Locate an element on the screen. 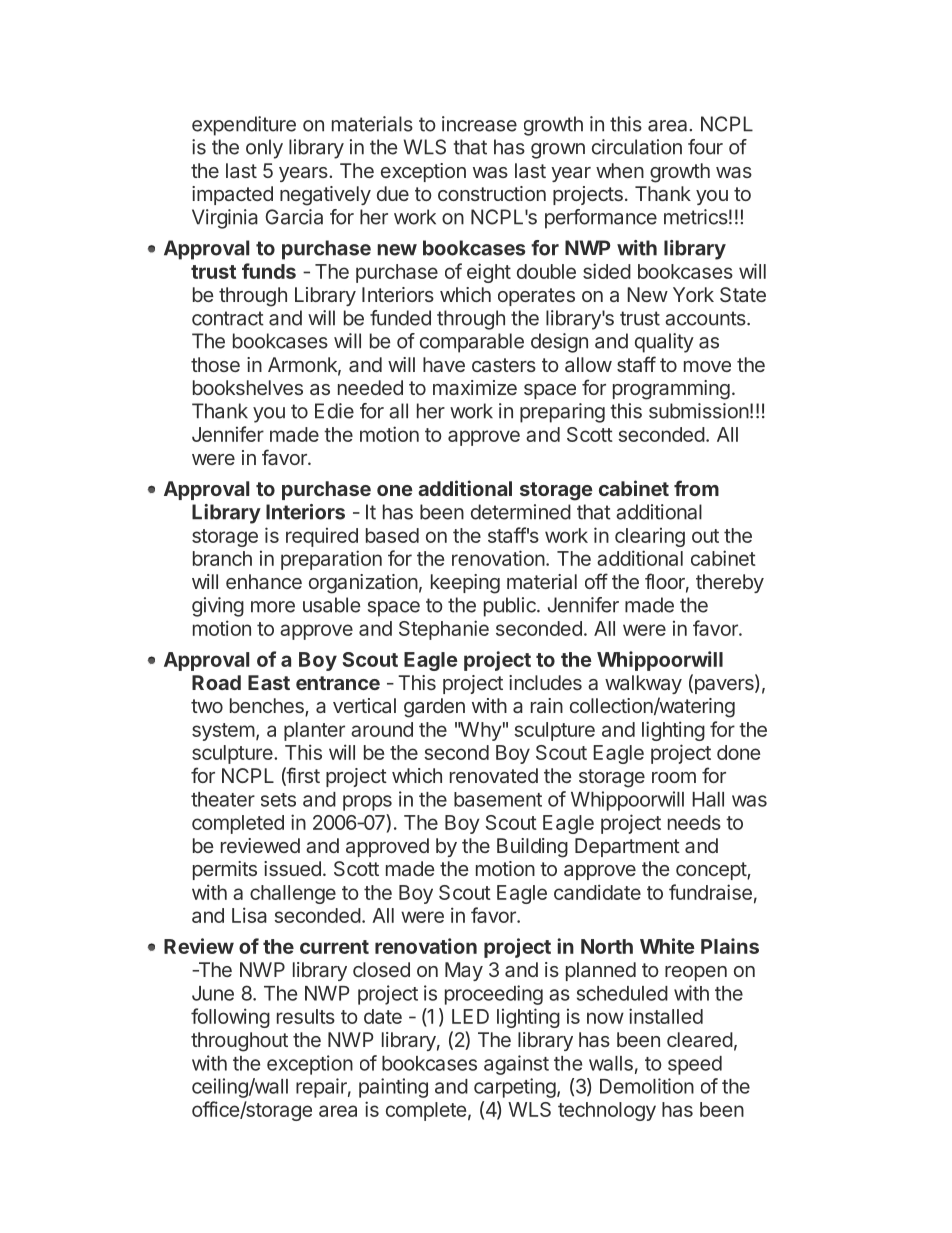  required is located at coordinates (322, 537).
